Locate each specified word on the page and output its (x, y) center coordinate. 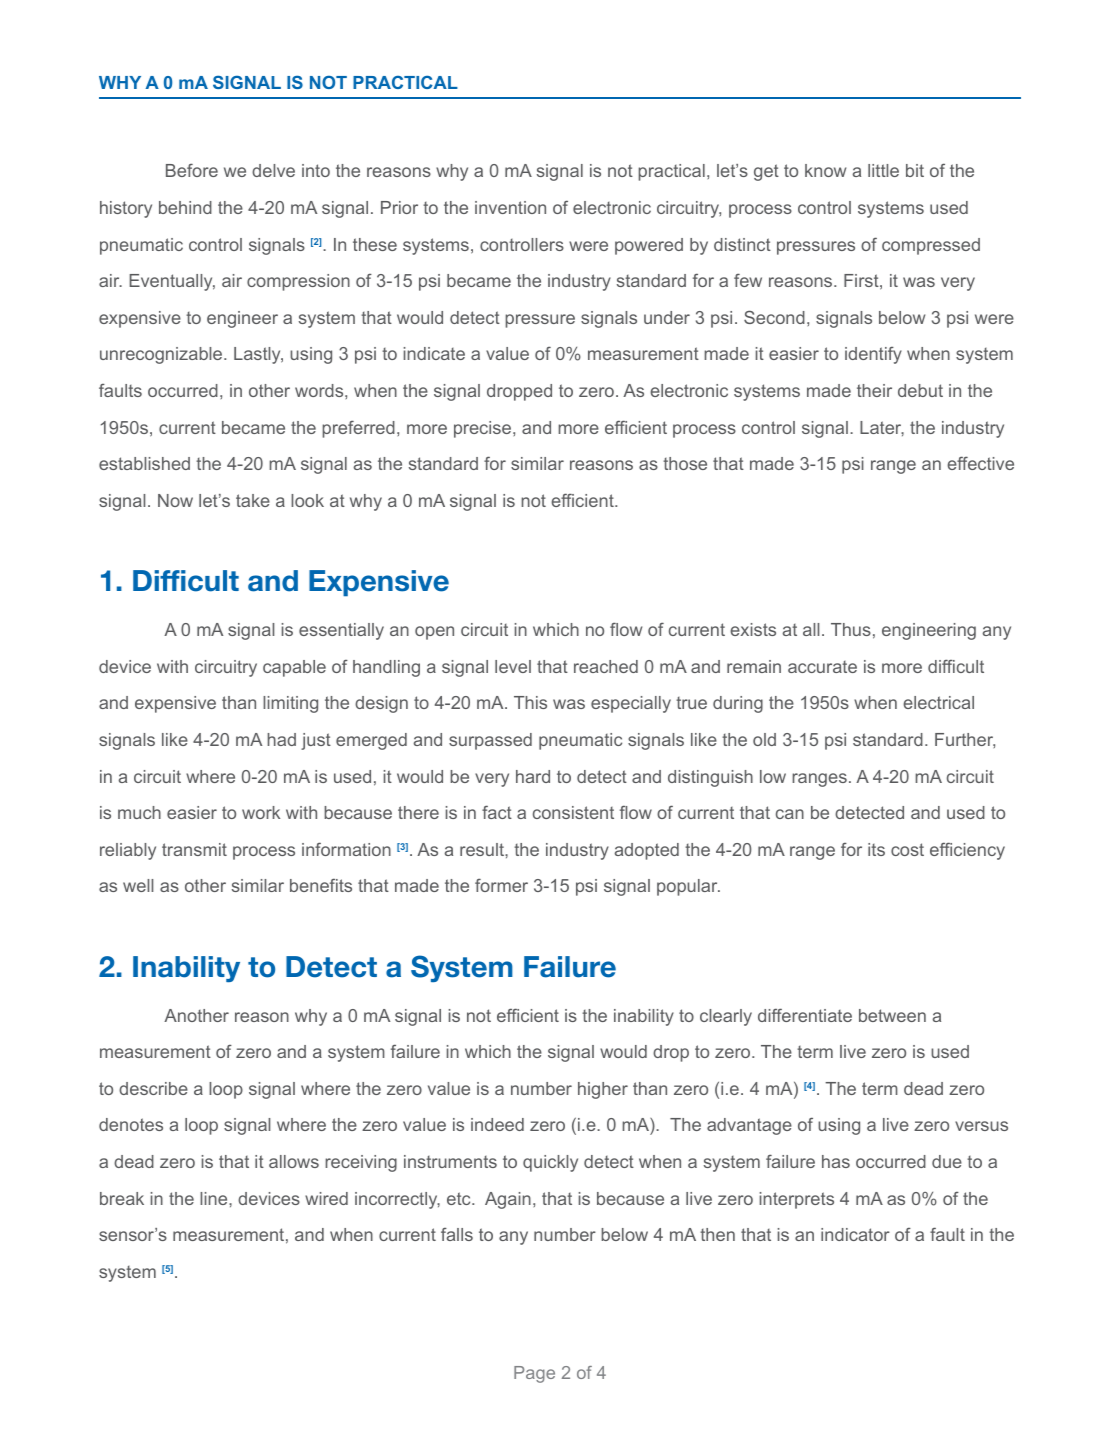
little (883, 170)
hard (533, 776)
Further (965, 740)
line (215, 1198)
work (261, 812)
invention (510, 207)
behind (185, 207)
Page (534, 1374)
